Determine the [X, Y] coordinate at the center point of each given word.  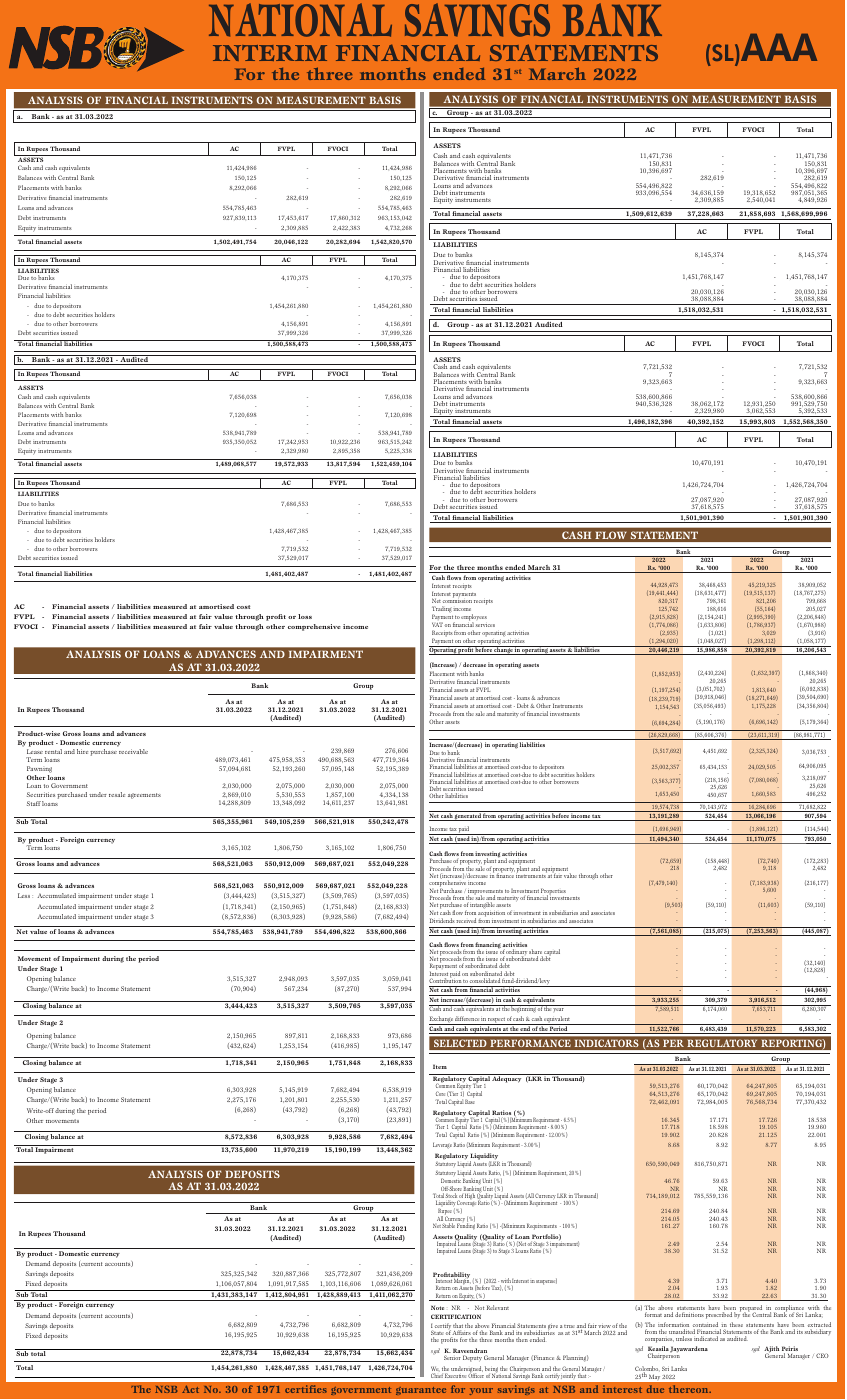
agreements [144, 796]
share [536, 953]
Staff [34, 803]
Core [440, 1093]
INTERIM [270, 53]
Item [440, 1066]
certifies [306, 1389]
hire [82, 751]
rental [53, 751]
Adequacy [507, 1078]
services [485, 625]
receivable [133, 751]
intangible [481, 905]
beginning [523, 1009]
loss [305, 616]
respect [497, 1021]
